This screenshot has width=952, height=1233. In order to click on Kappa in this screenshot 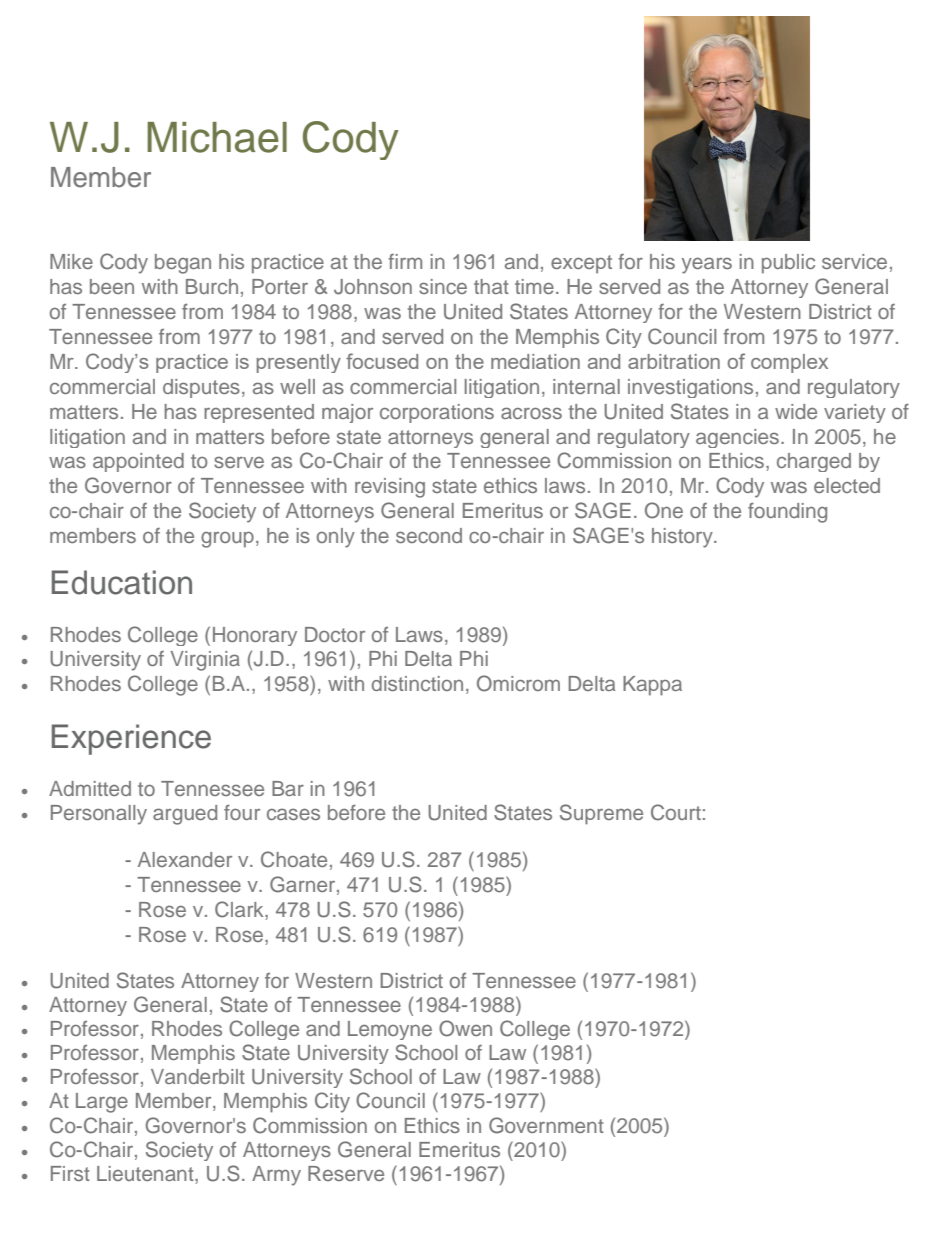, I will do `click(652, 686)`.
